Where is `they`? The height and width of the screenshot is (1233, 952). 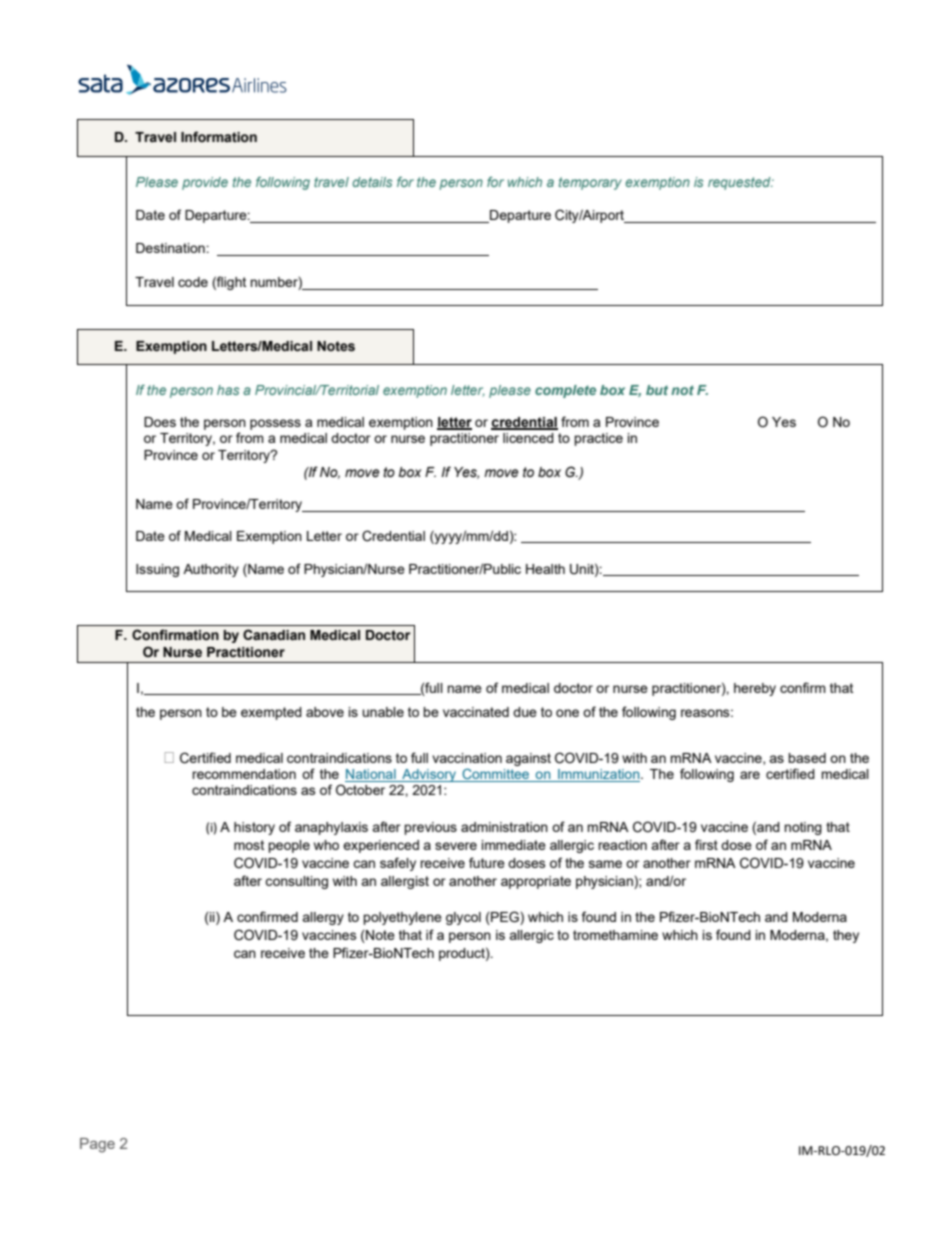 they is located at coordinates (846, 936).
